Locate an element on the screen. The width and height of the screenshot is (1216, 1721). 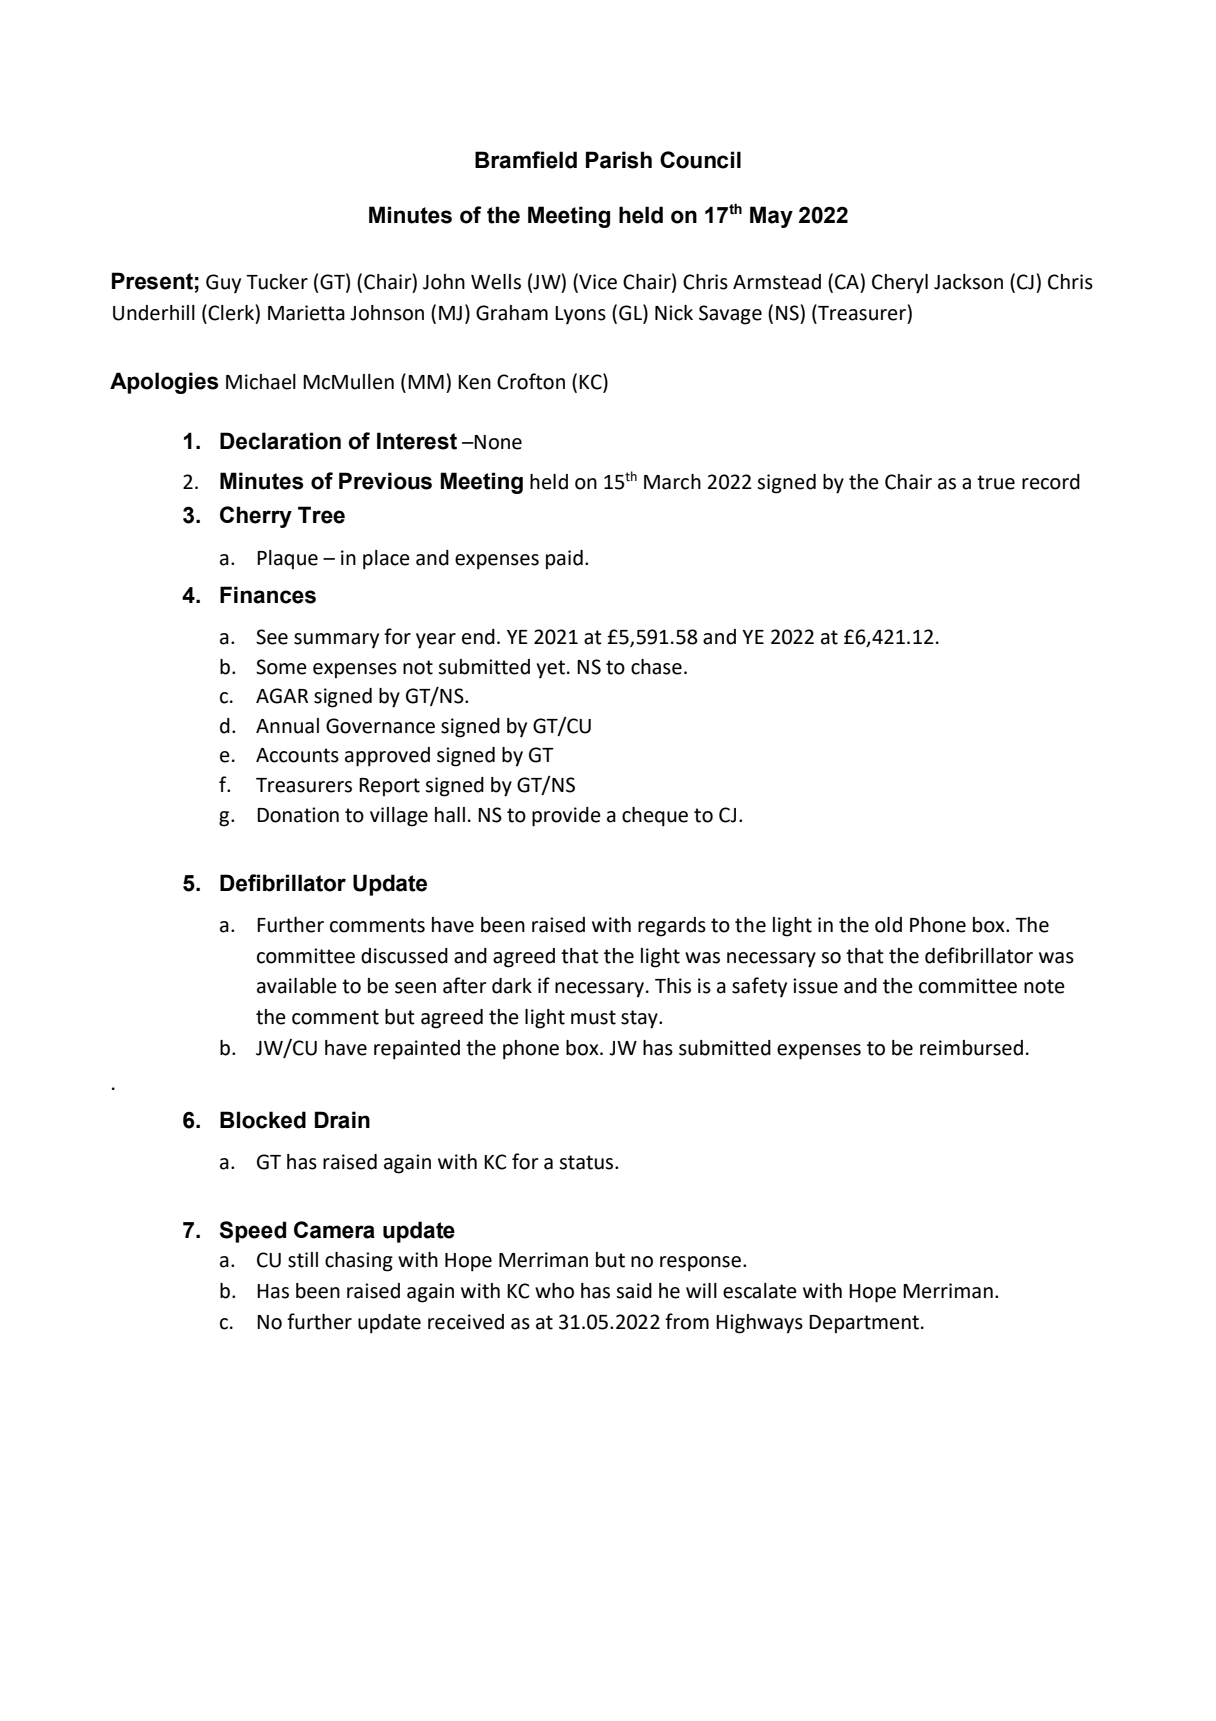
Tucker is located at coordinates (277, 282).
